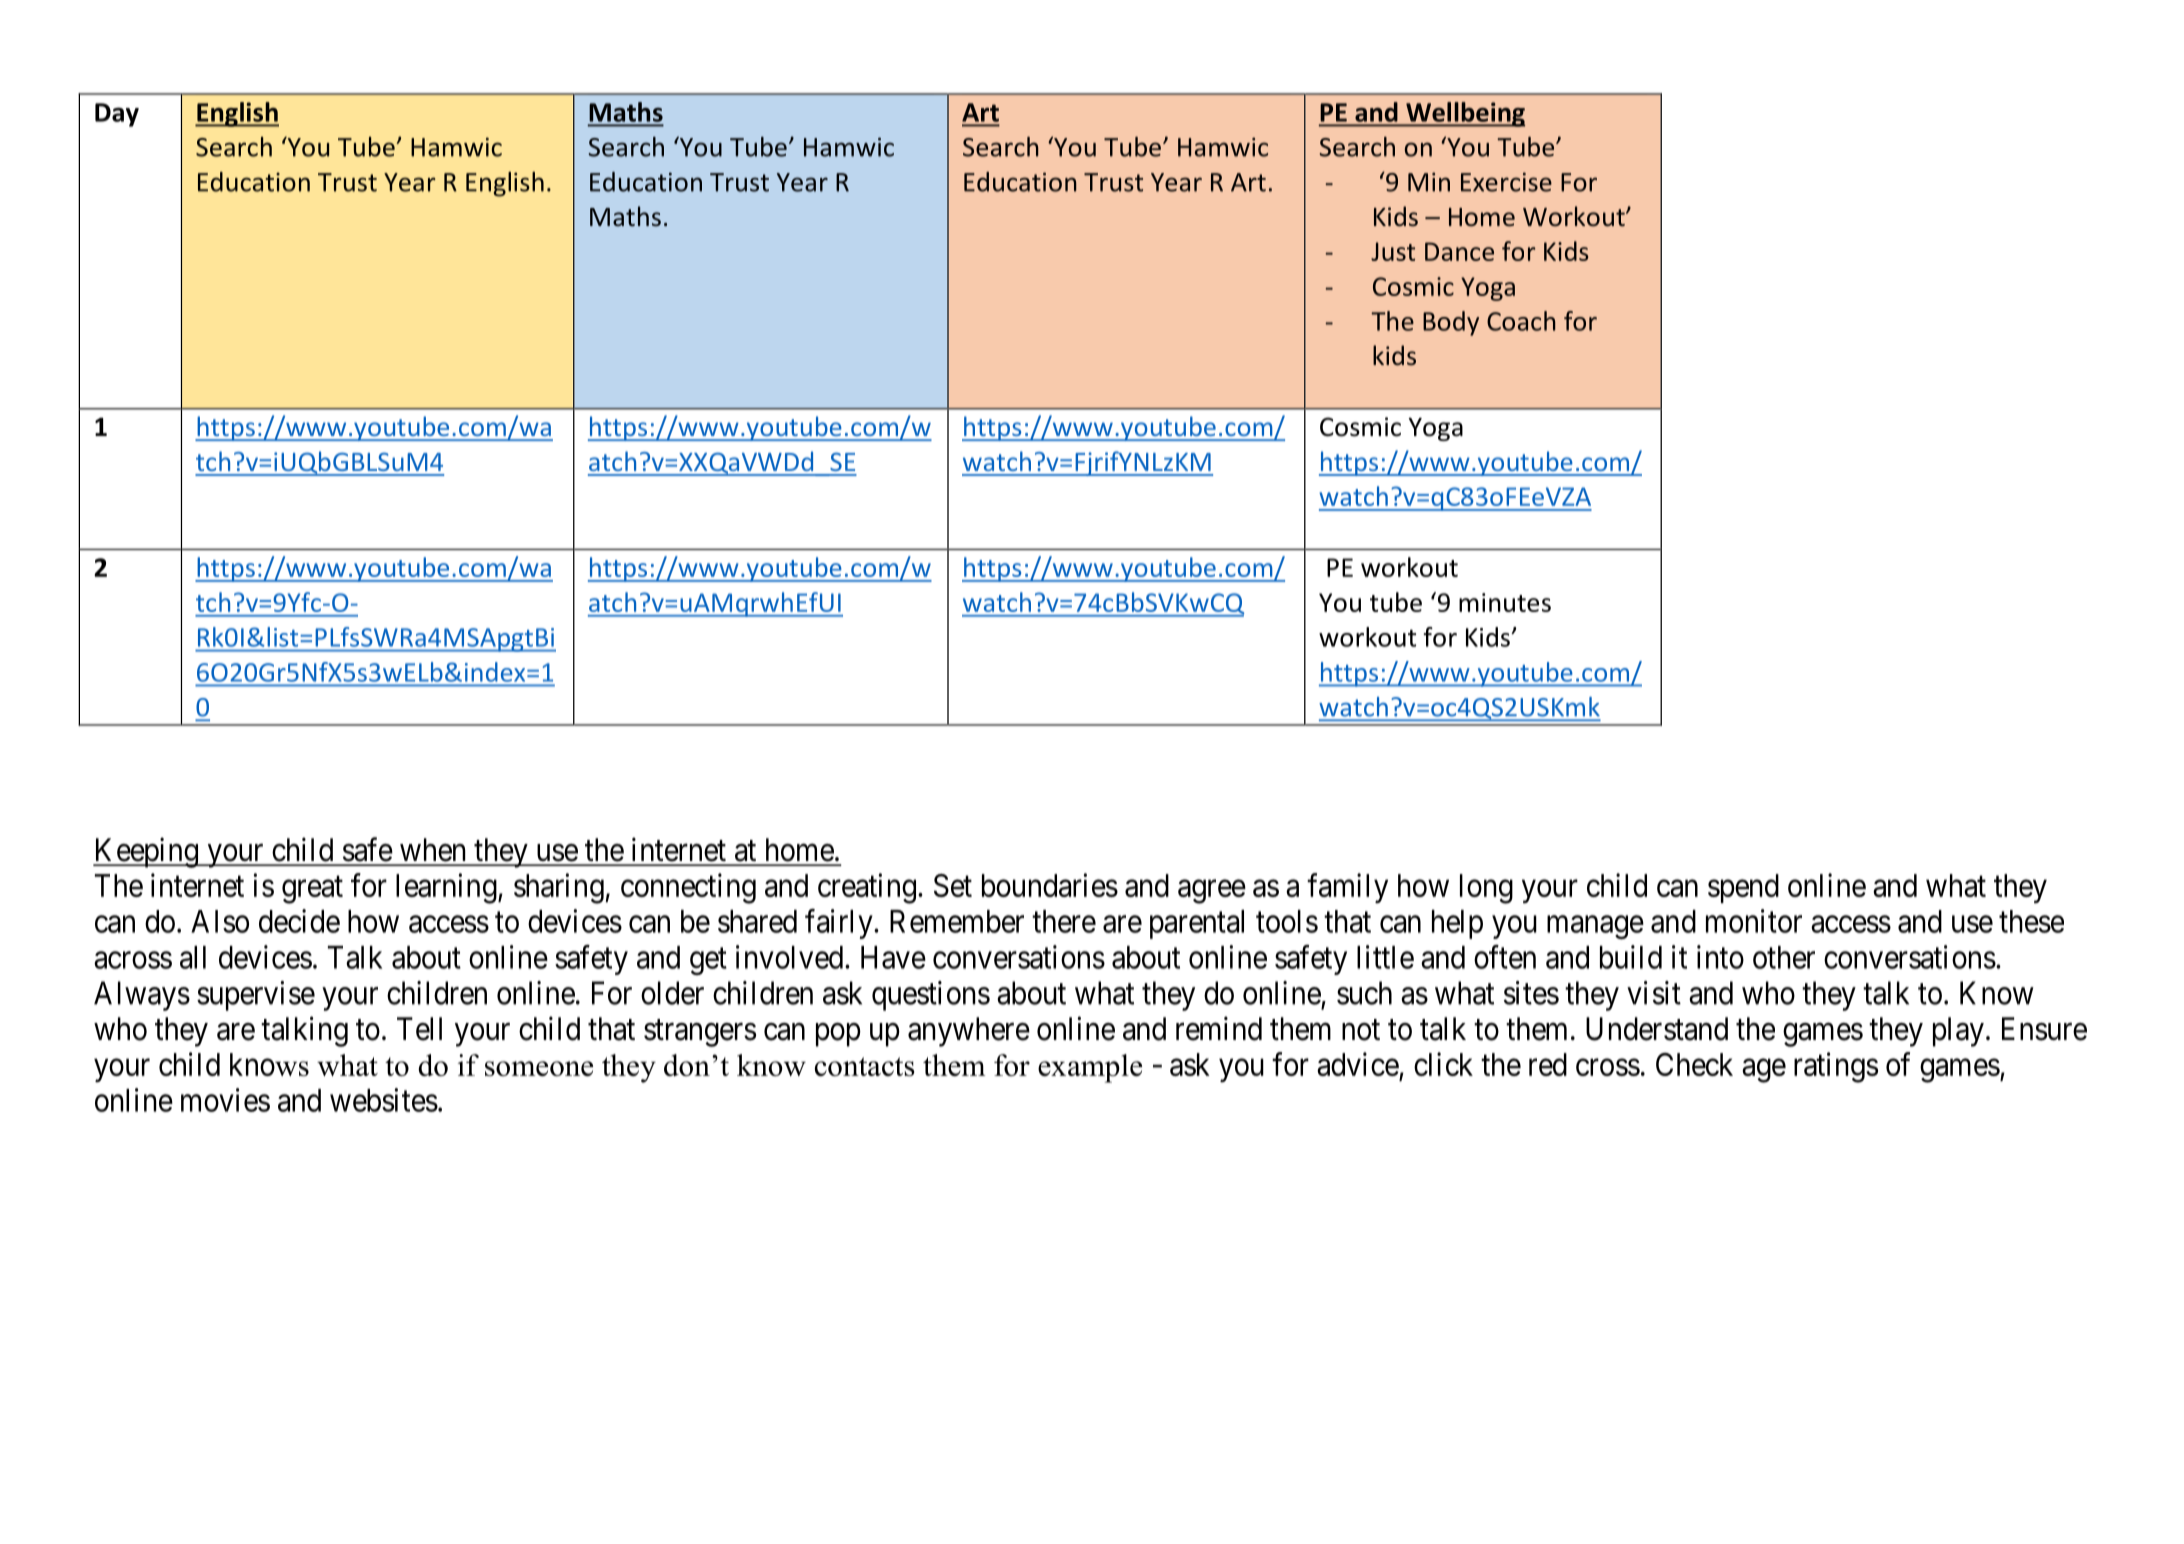 Image resolution: width=2184 pixels, height=1544 pixels. What do you see at coordinates (312, 890) in the document?
I see `great` at bounding box center [312, 890].
